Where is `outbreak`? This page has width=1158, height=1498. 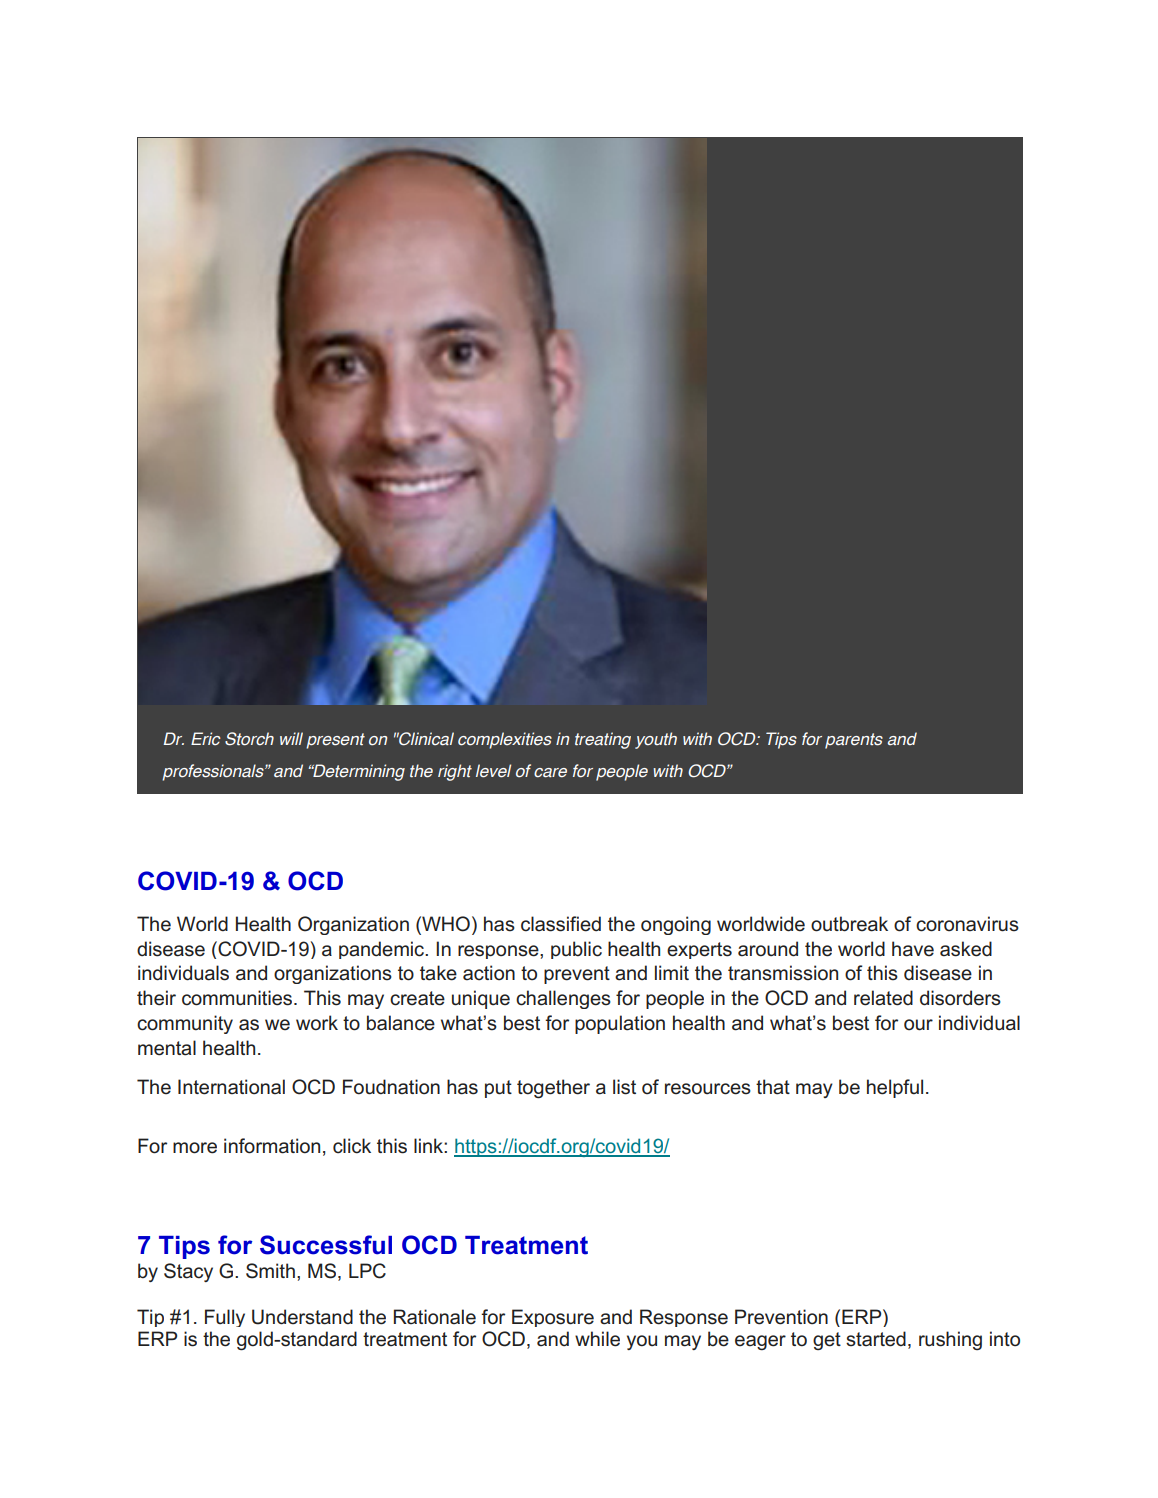 outbreak is located at coordinates (849, 924).
